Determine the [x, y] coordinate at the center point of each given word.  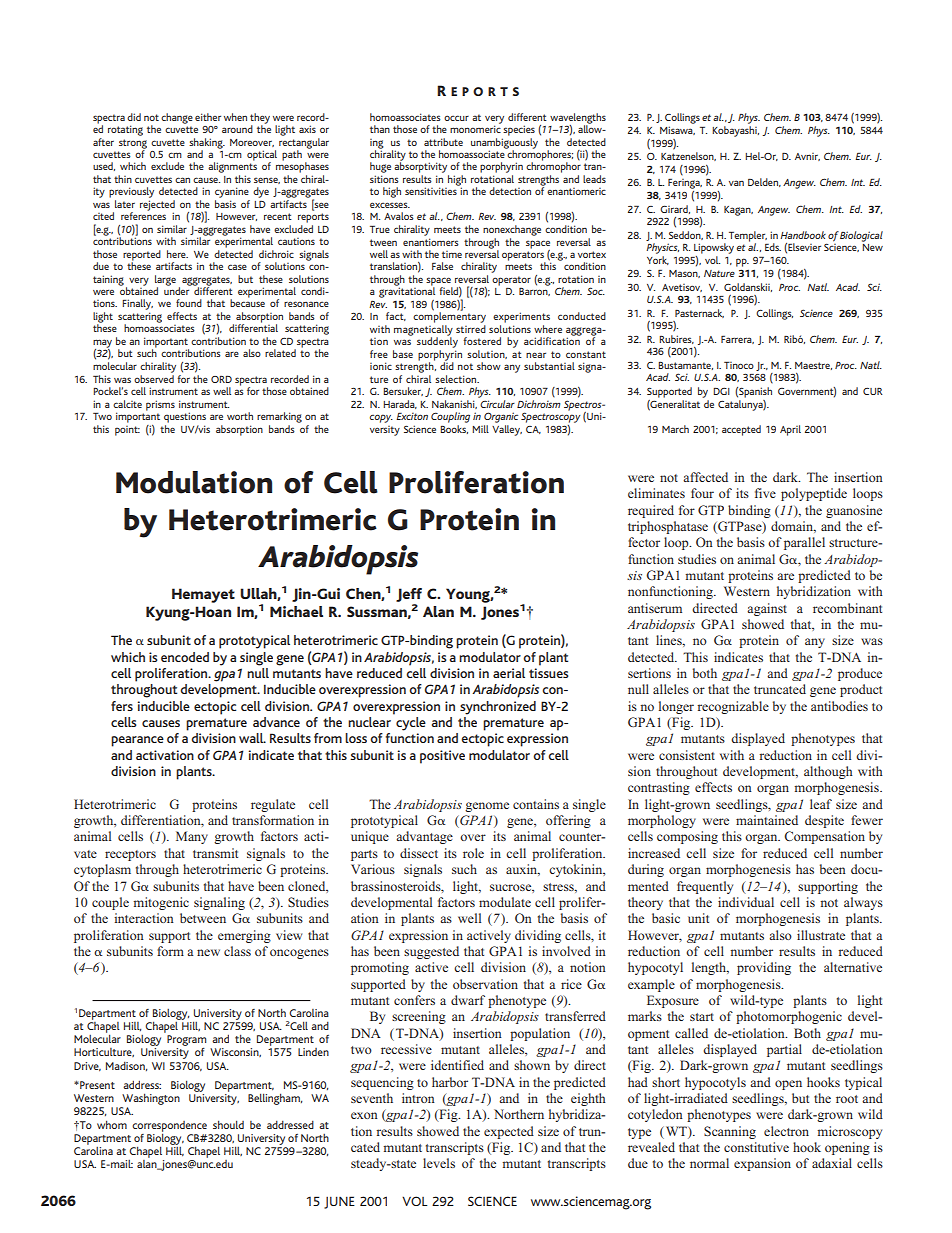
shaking [207, 144]
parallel [804, 543]
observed [154, 377]
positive [442, 757]
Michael [296, 611]
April [790, 430]
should [228, 1124]
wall [252, 738]
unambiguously [504, 143]
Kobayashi [735, 131]
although [828, 772]
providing [764, 968]
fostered [482, 341]
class [237, 951]
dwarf [468, 1000]
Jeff [409, 595]
